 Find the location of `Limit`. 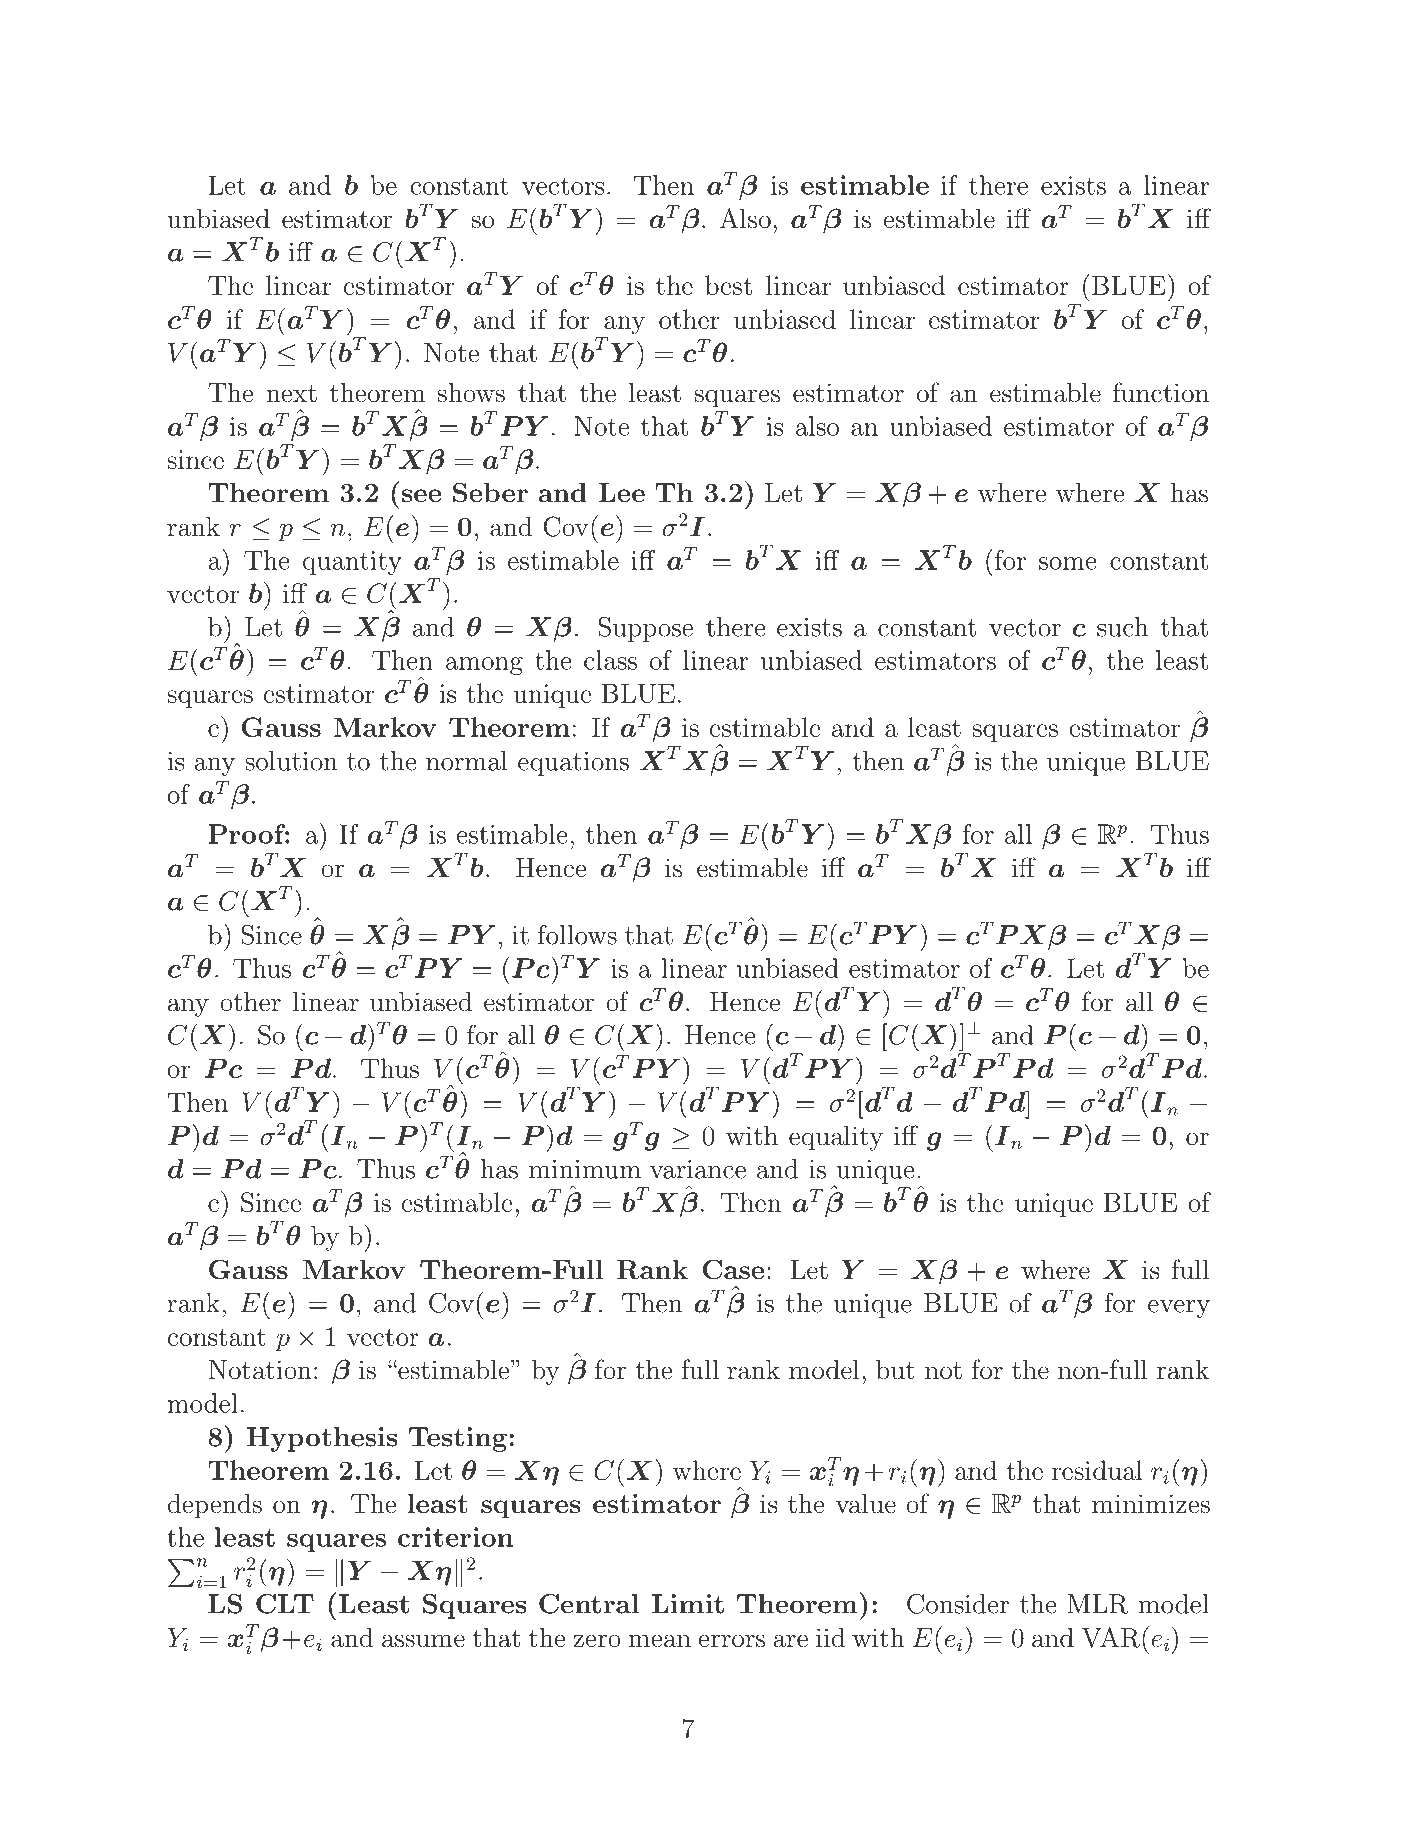

Limit is located at coordinates (688, 1604).
